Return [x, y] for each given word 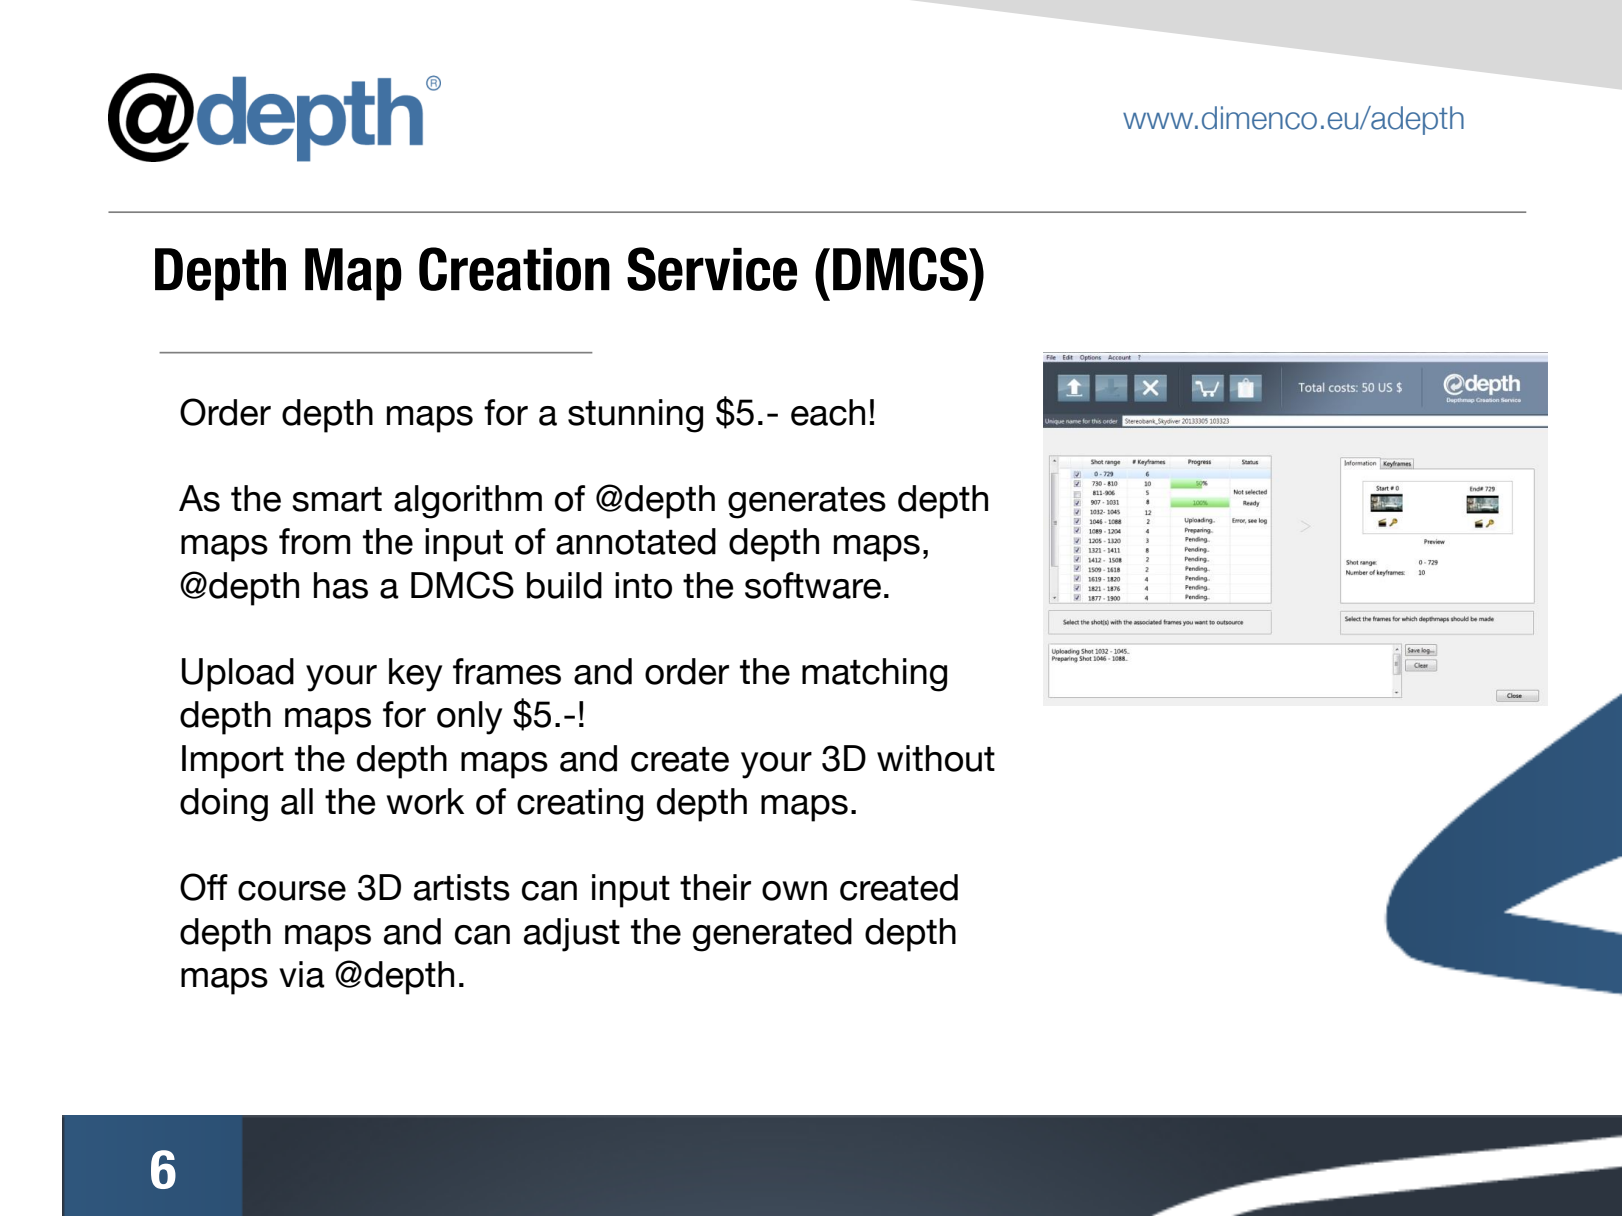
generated [772, 935]
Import [233, 762]
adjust [572, 935]
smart [337, 499]
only [469, 718]
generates [807, 503]
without [936, 758]
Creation [514, 269]
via [302, 974]
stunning [635, 416]
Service [712, 269]
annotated [636, 541]
